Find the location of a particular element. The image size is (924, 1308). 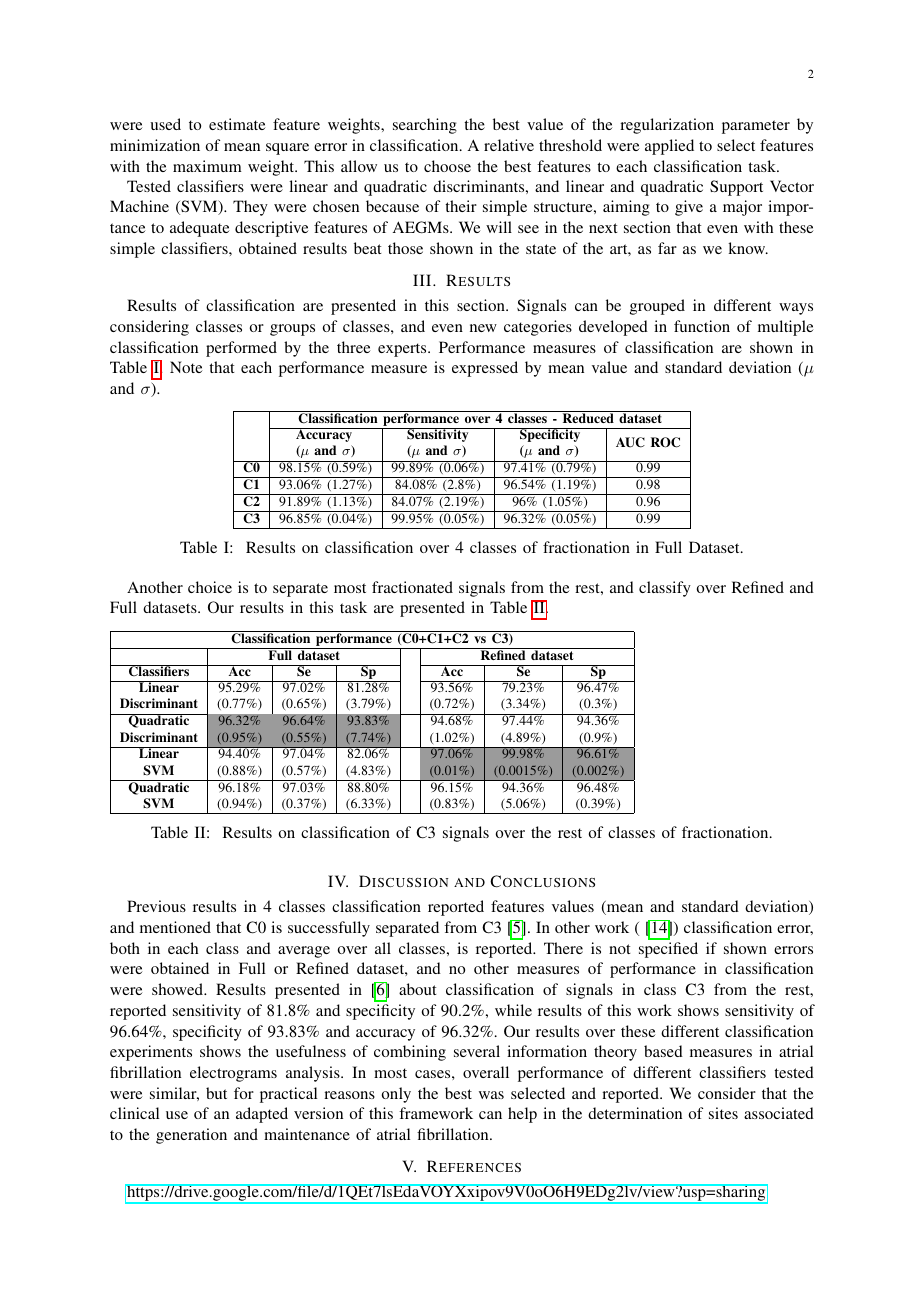

choice is located at coordinates (210, 587).
